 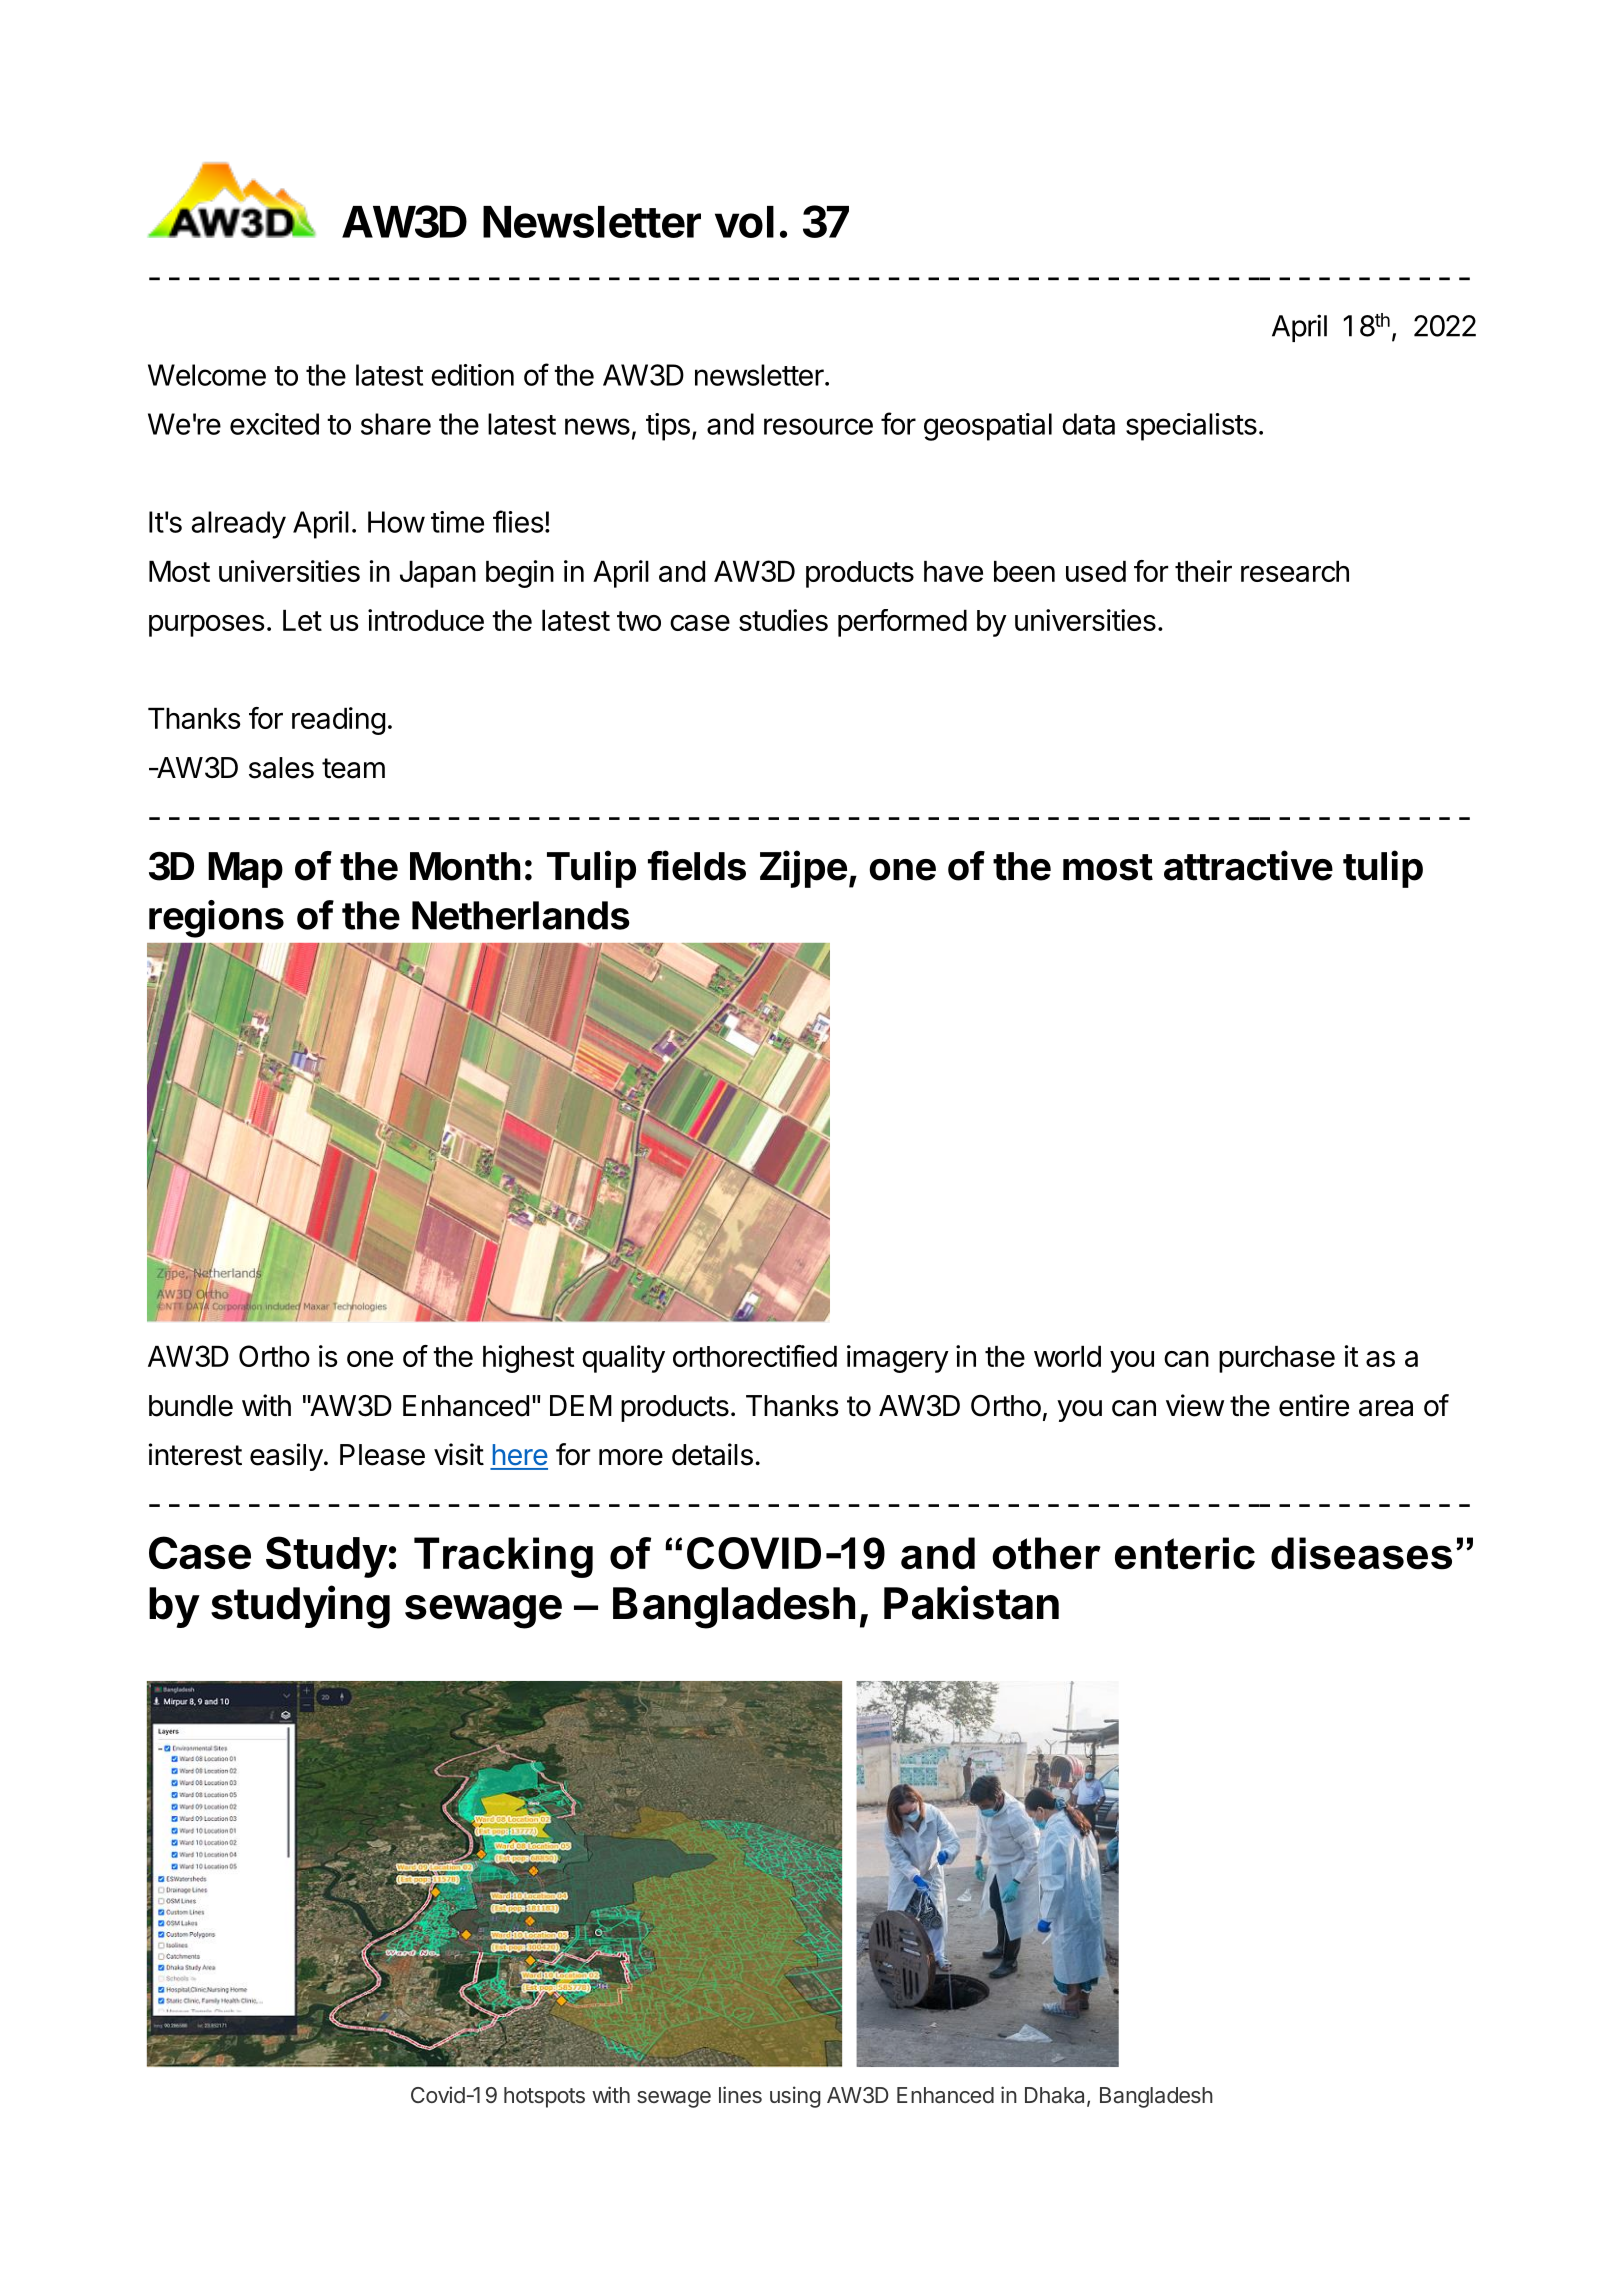 I want to click on specialists, so click(x=1191, y=427).
